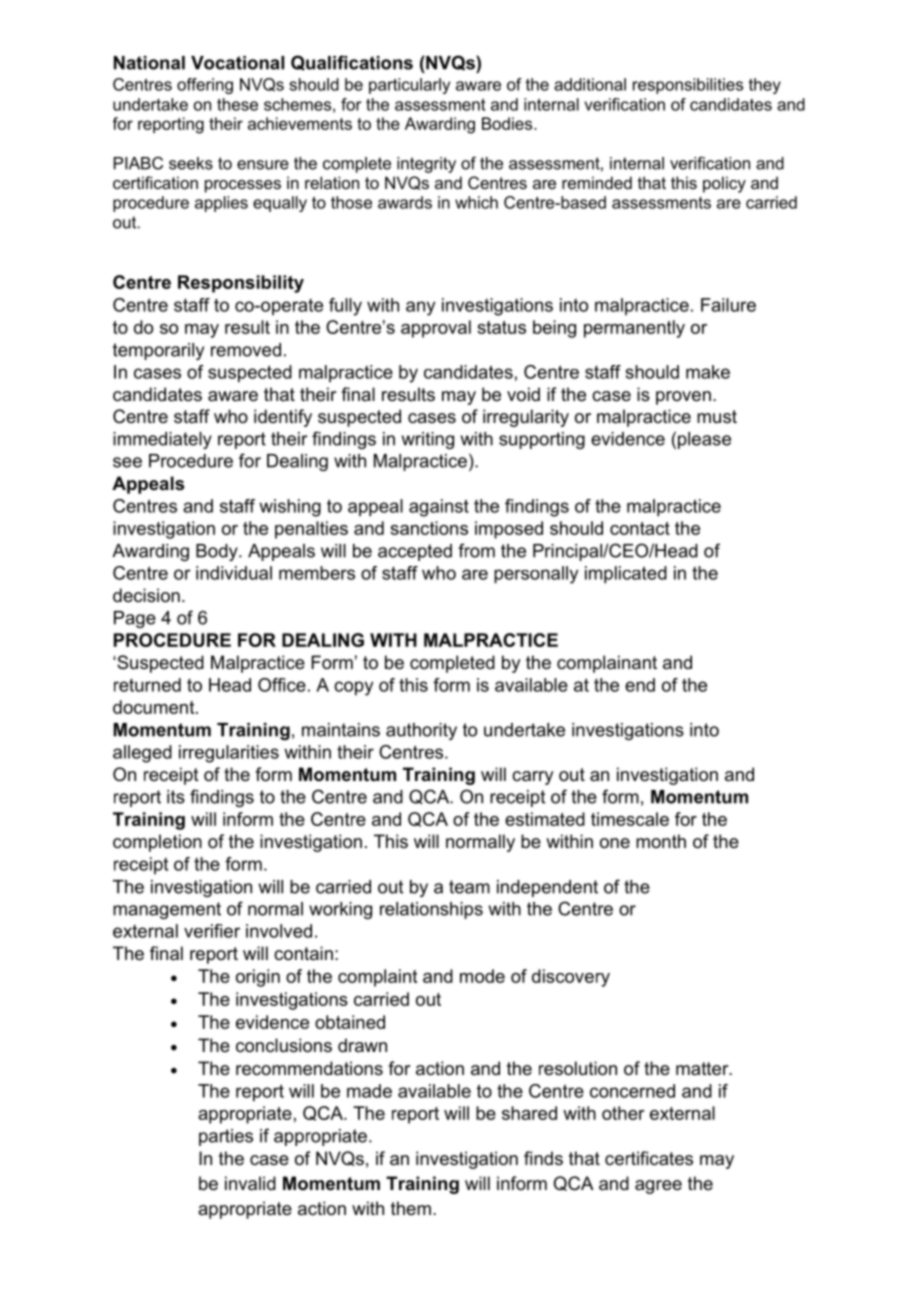 The image size is (924, 1308). Describe the element at coordinates (241, 284) in the document. I see `Responsibility` at that location.
